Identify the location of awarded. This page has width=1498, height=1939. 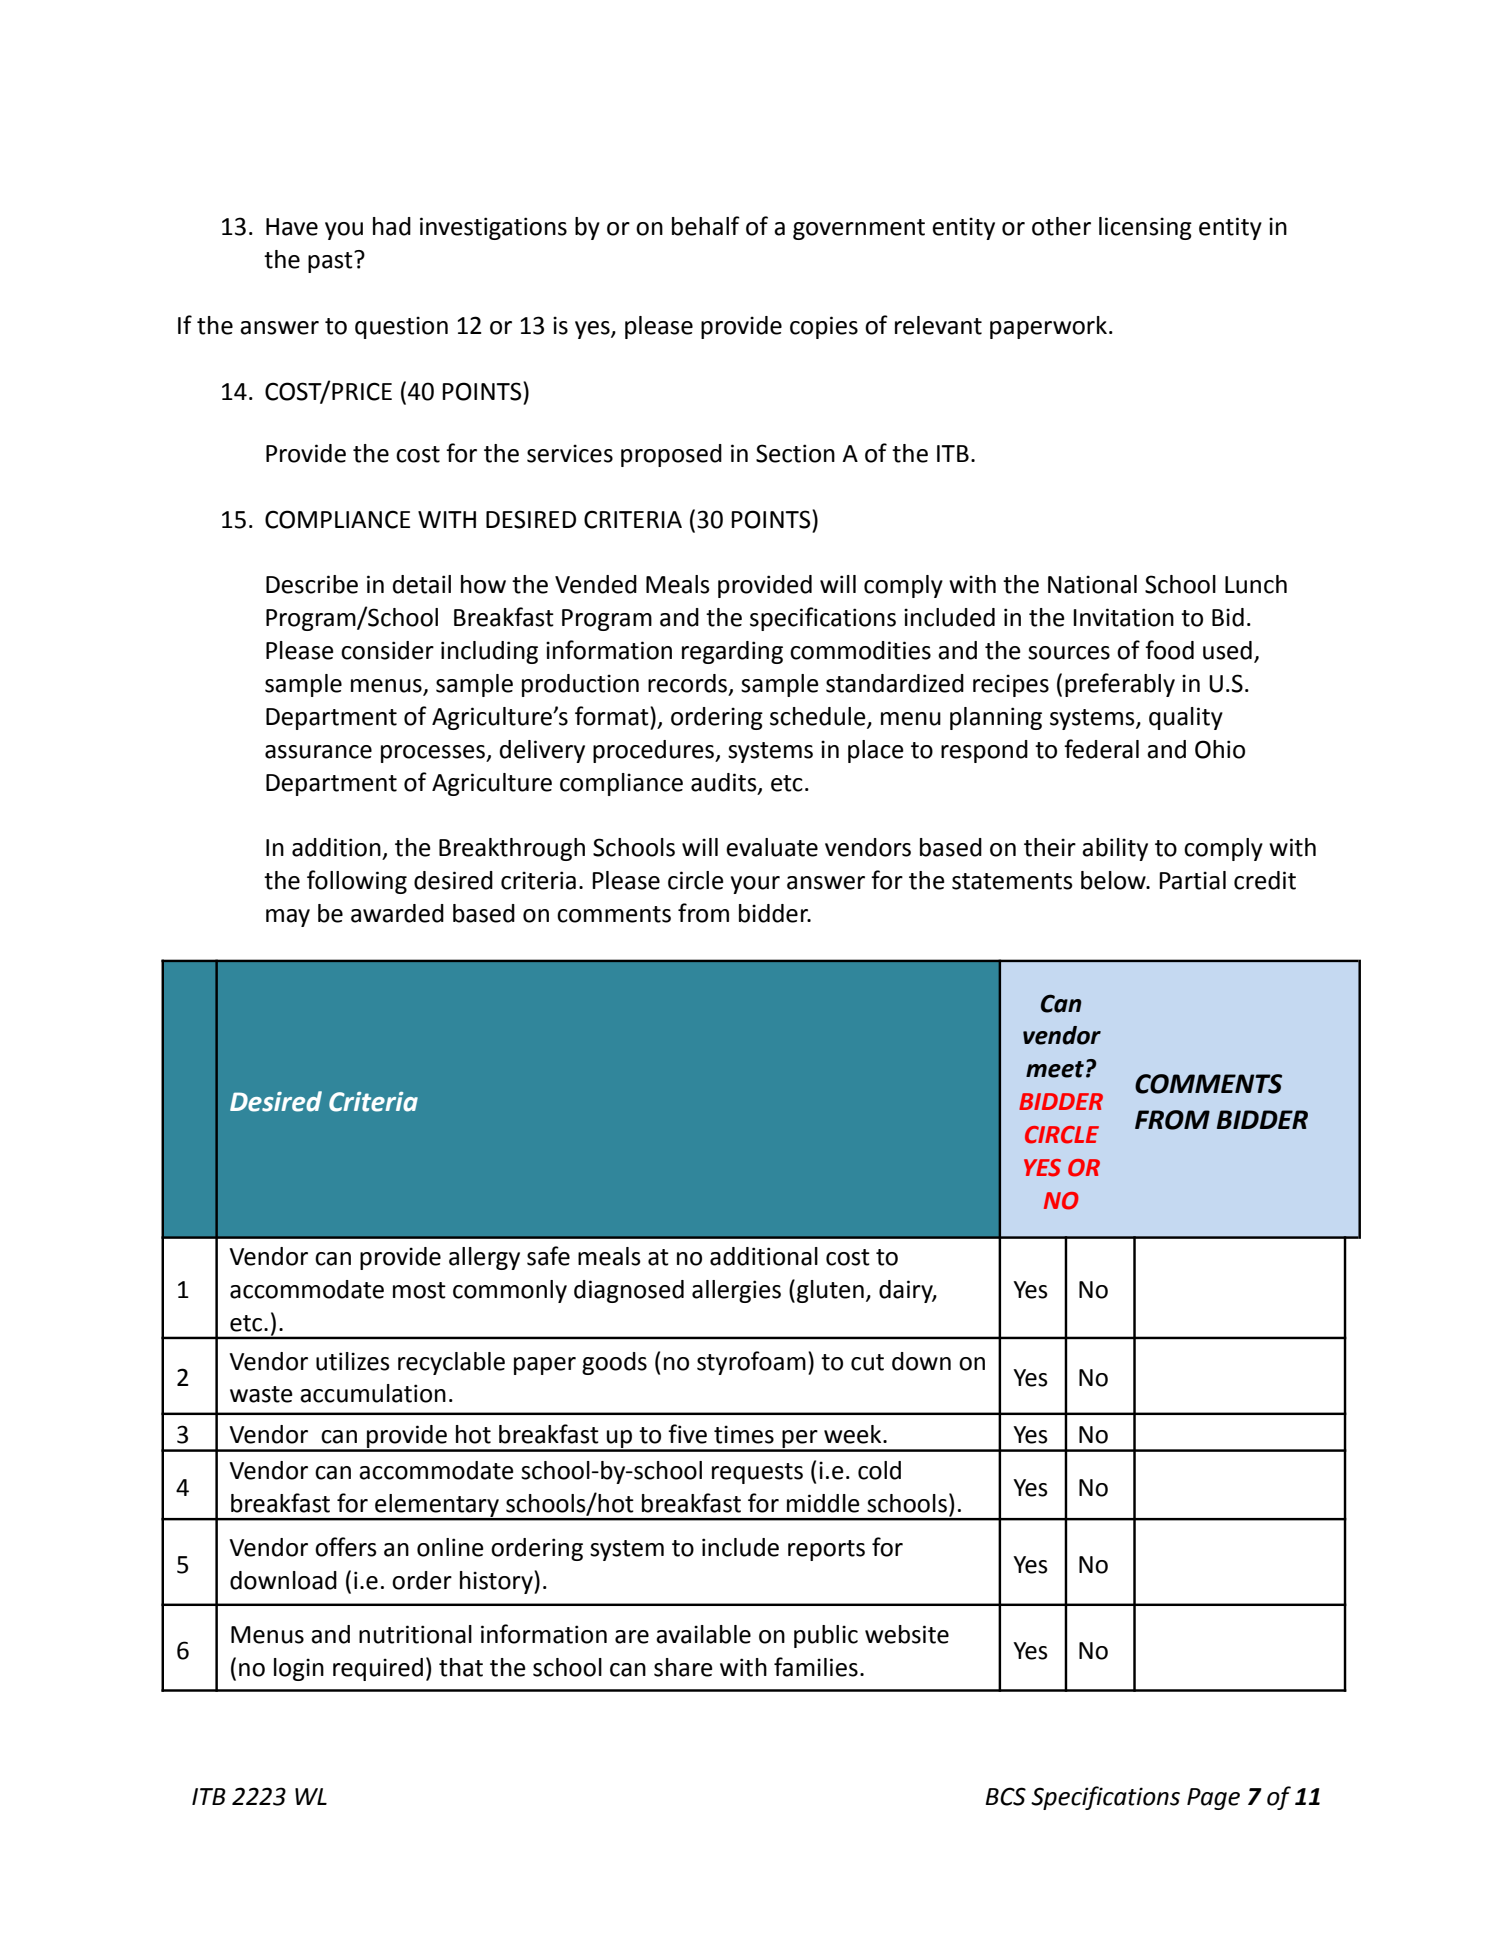
(397, 913).
